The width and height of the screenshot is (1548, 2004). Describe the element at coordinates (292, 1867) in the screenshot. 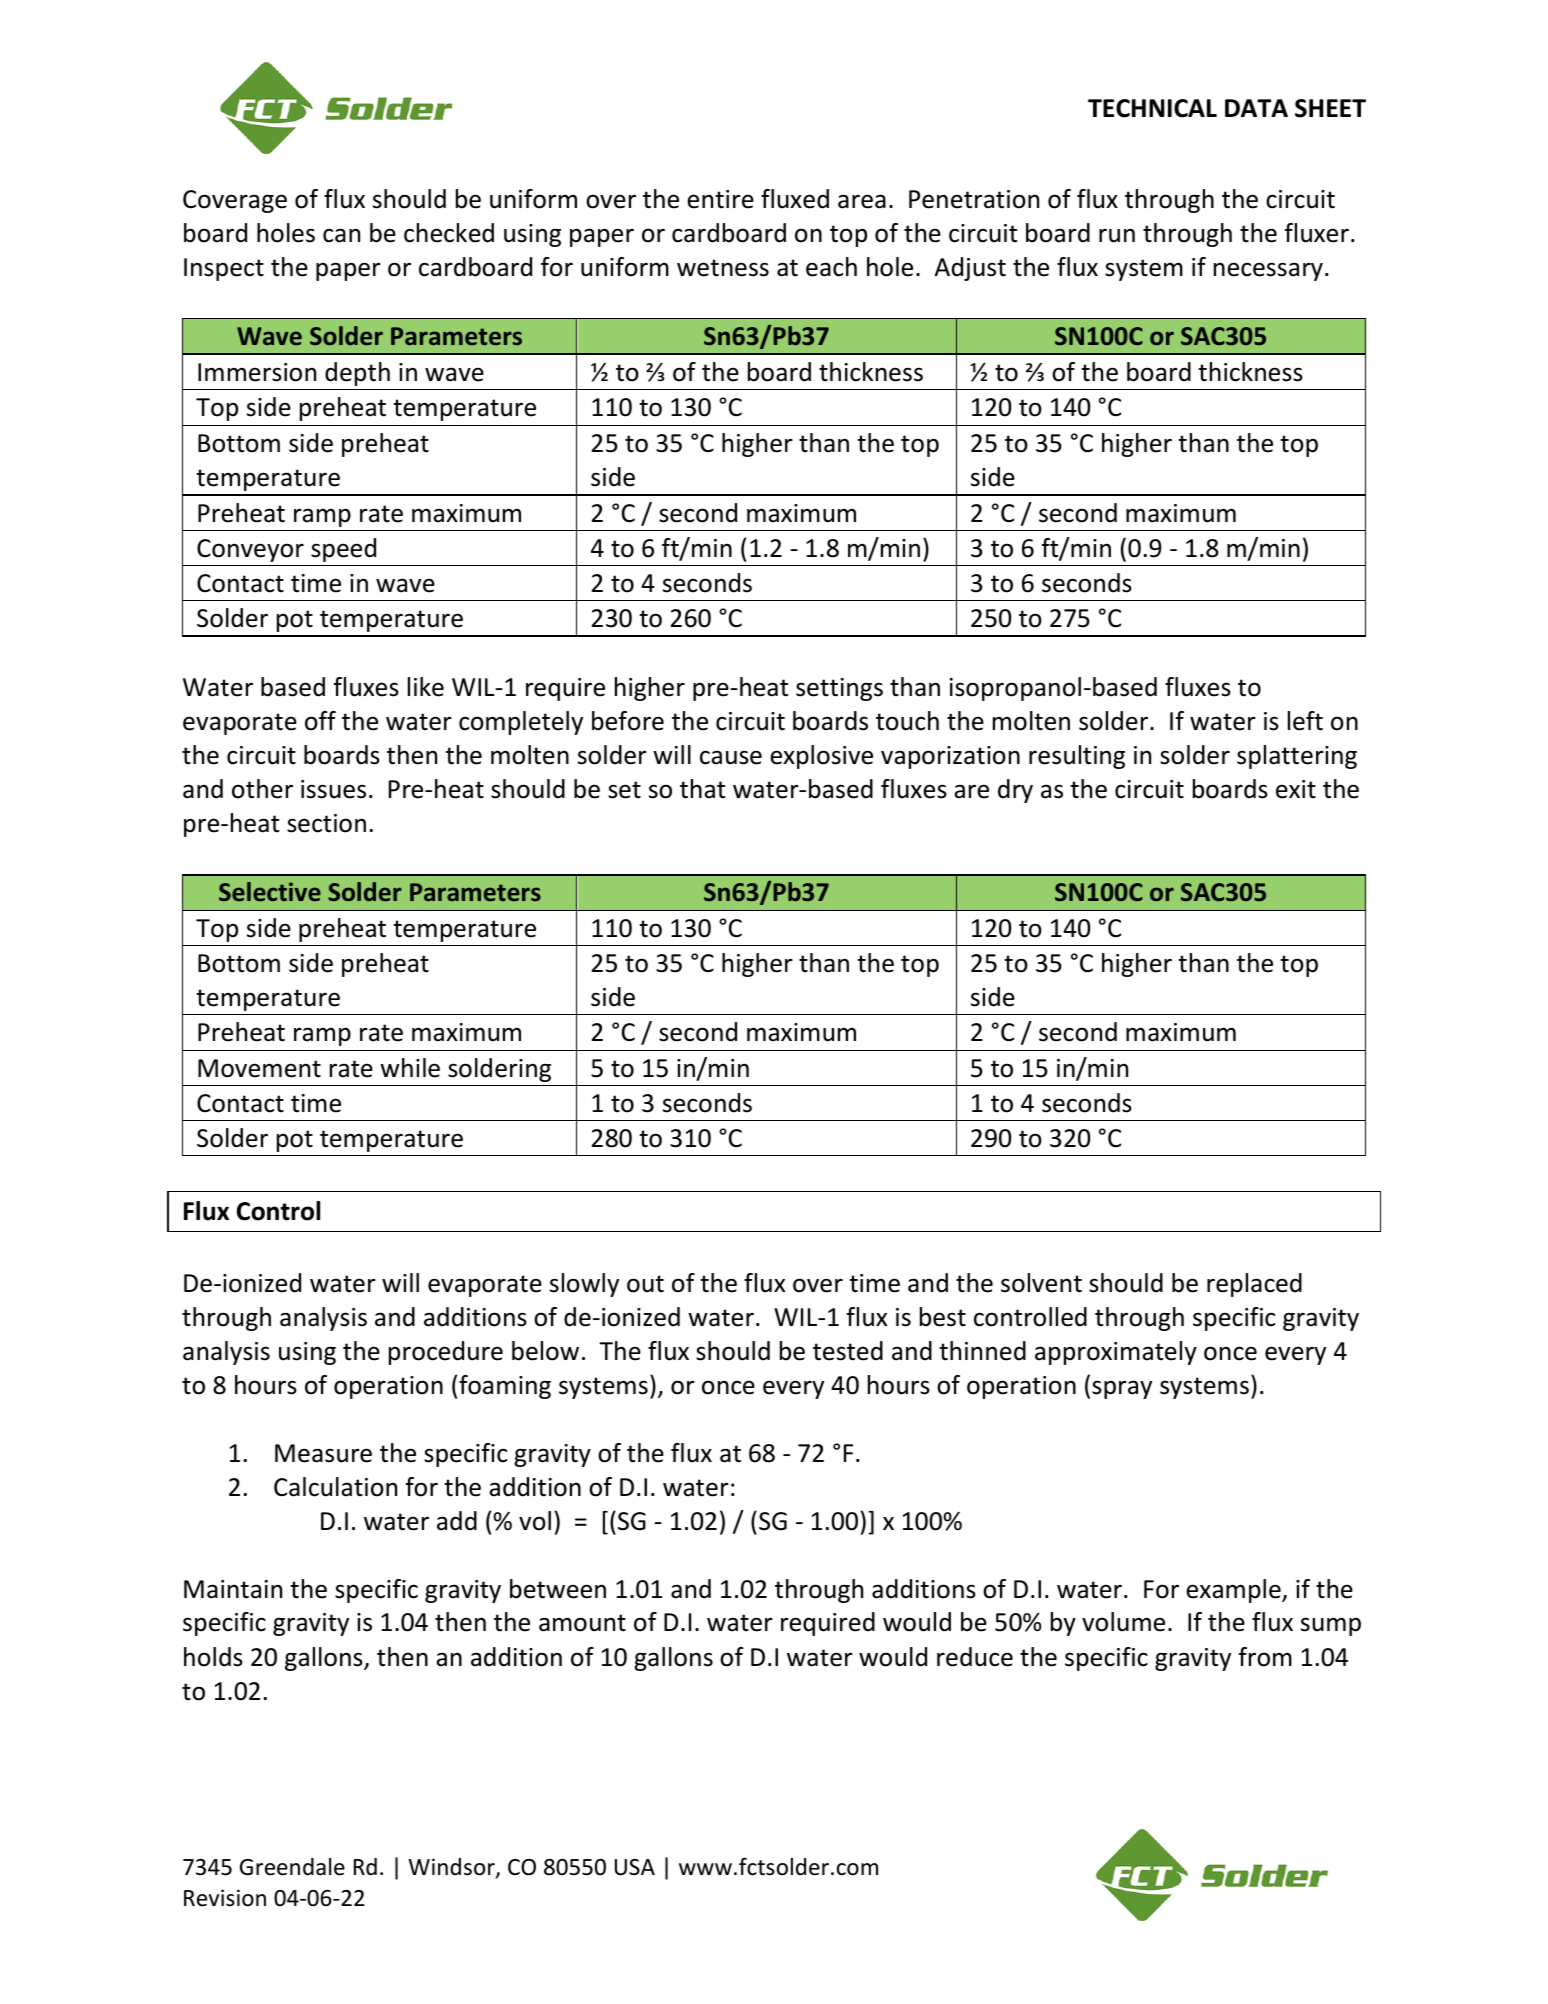

I see `Greendale` at that location.
